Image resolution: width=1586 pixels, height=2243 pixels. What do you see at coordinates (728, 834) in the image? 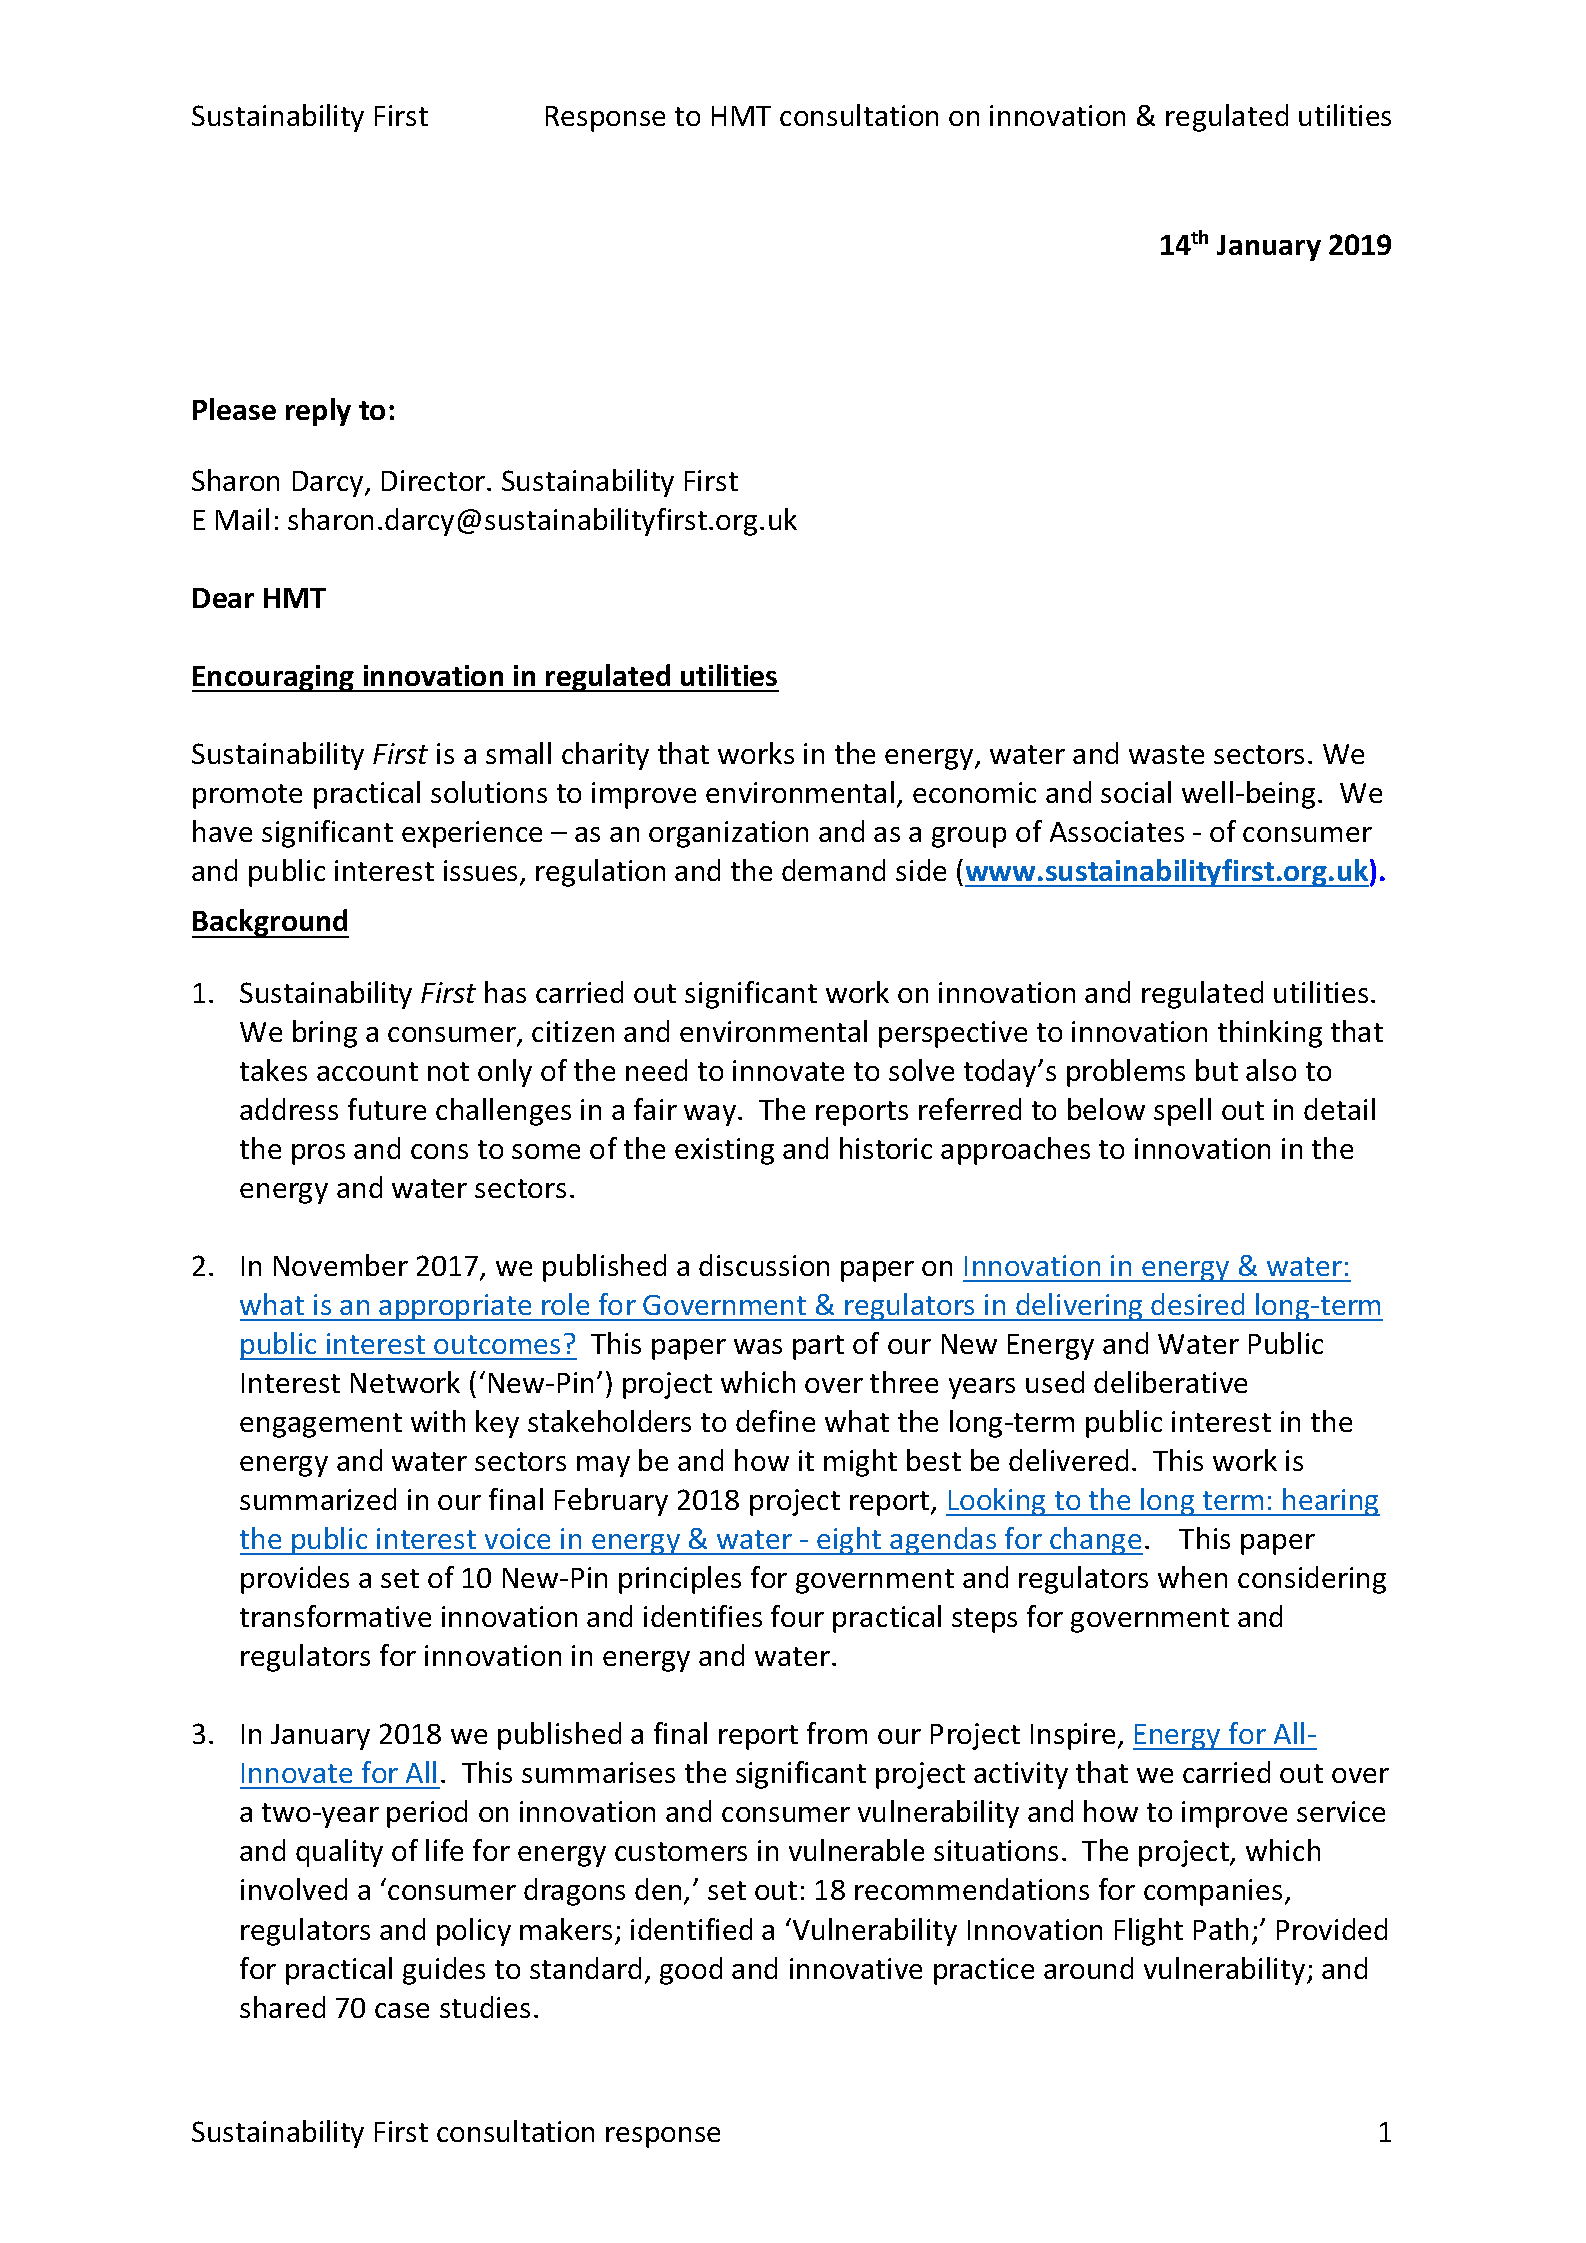
I see `organization` at bounding box center [728, 834].
